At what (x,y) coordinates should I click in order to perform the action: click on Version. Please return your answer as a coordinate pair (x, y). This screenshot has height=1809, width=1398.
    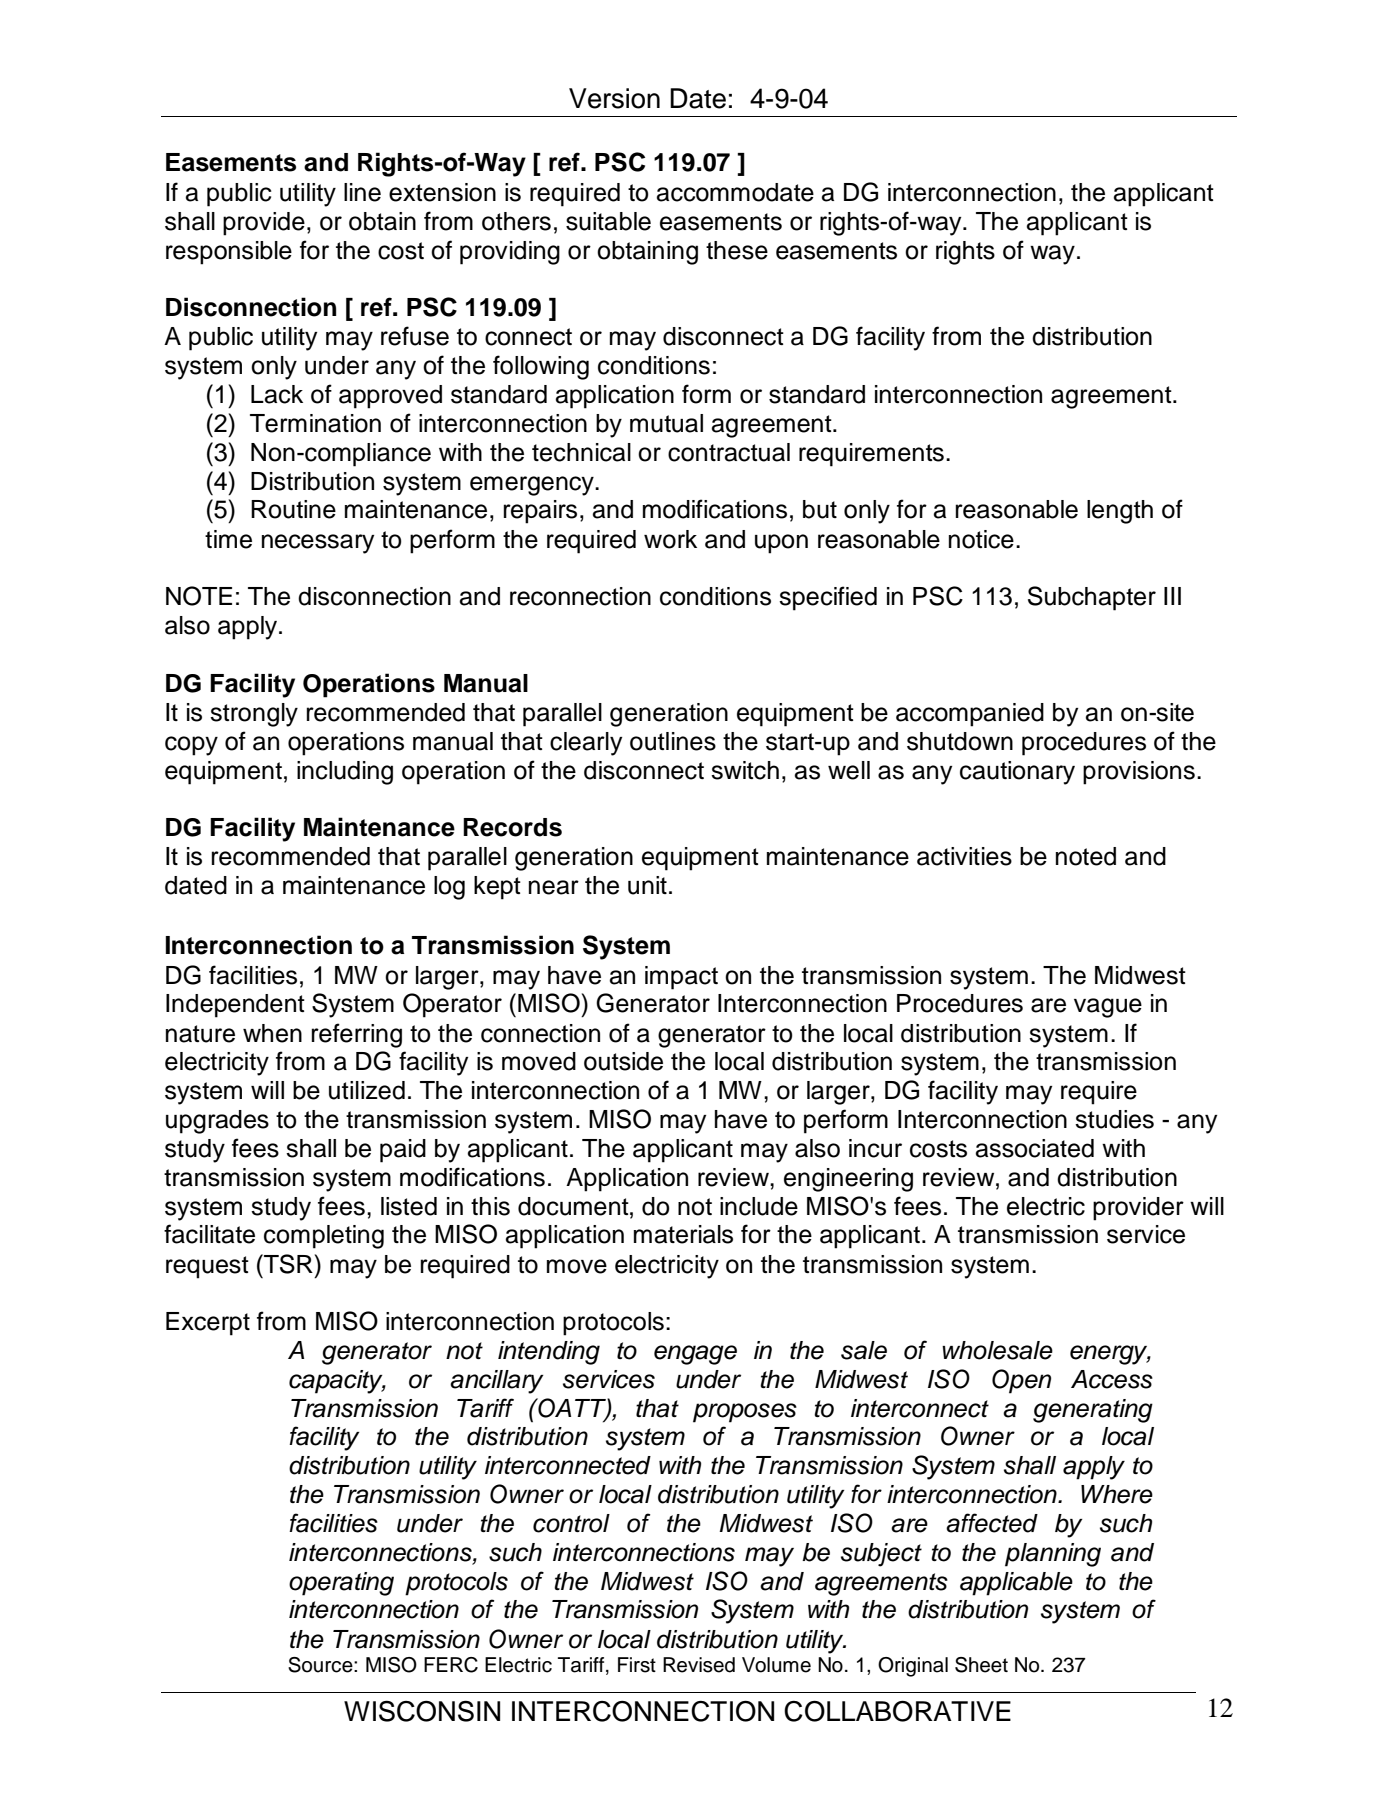
    Looking at the image, I should click on (614, 98).
